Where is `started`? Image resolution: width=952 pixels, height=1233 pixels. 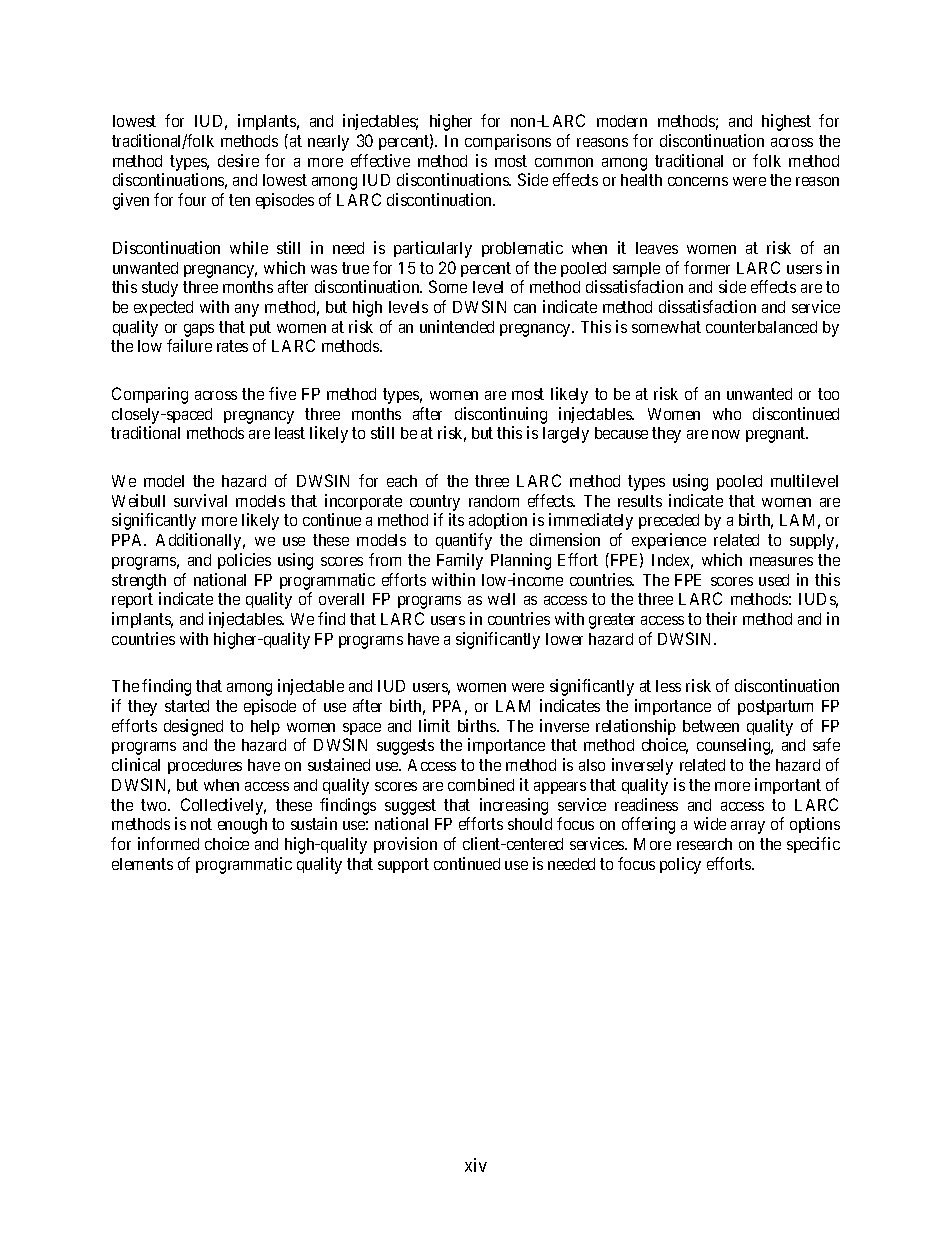
started is located at coordinates (187, 706).
